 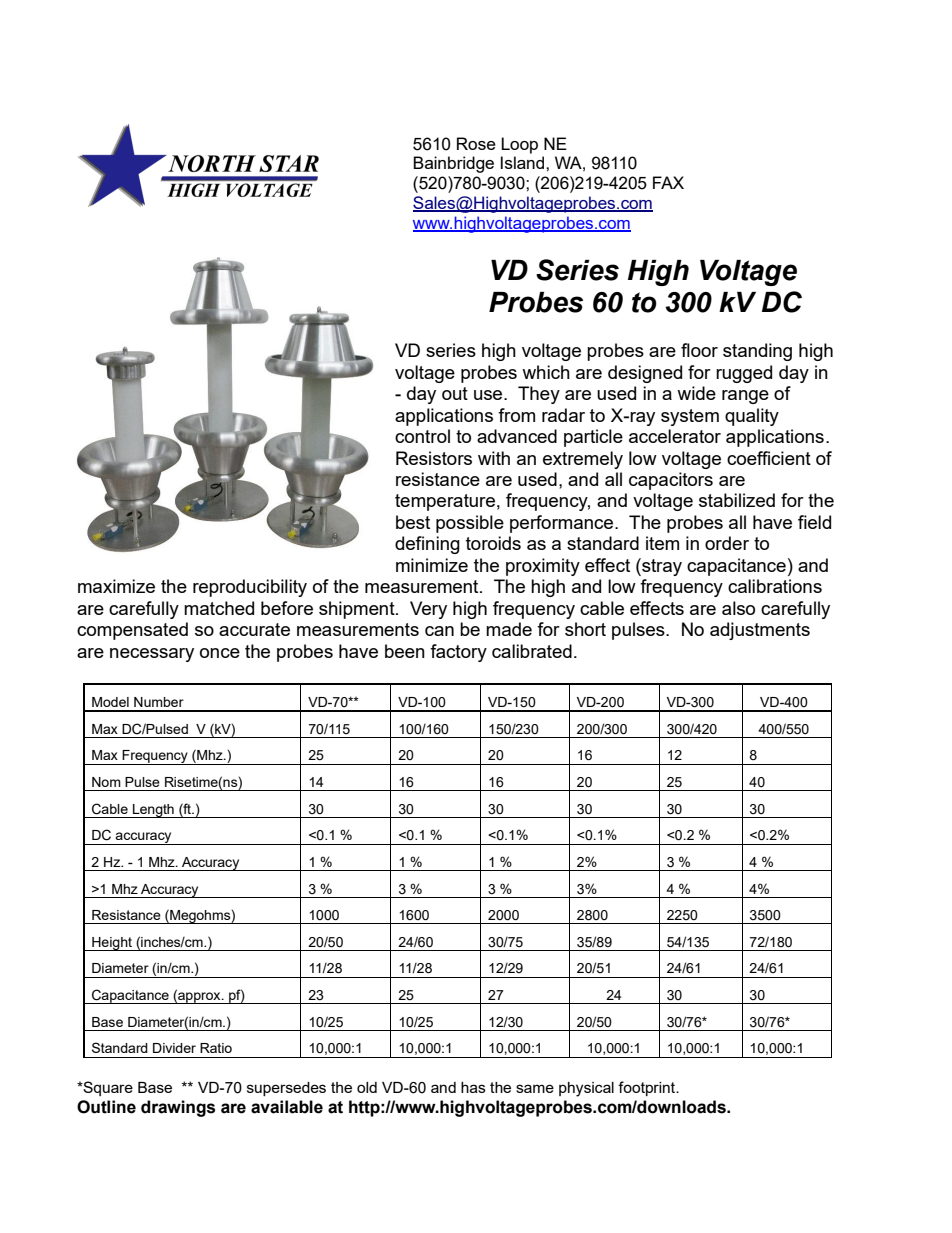 What do you see at coordinates (668, 182) in the image?
I see `FAX` at bounding box center [668, 182].
